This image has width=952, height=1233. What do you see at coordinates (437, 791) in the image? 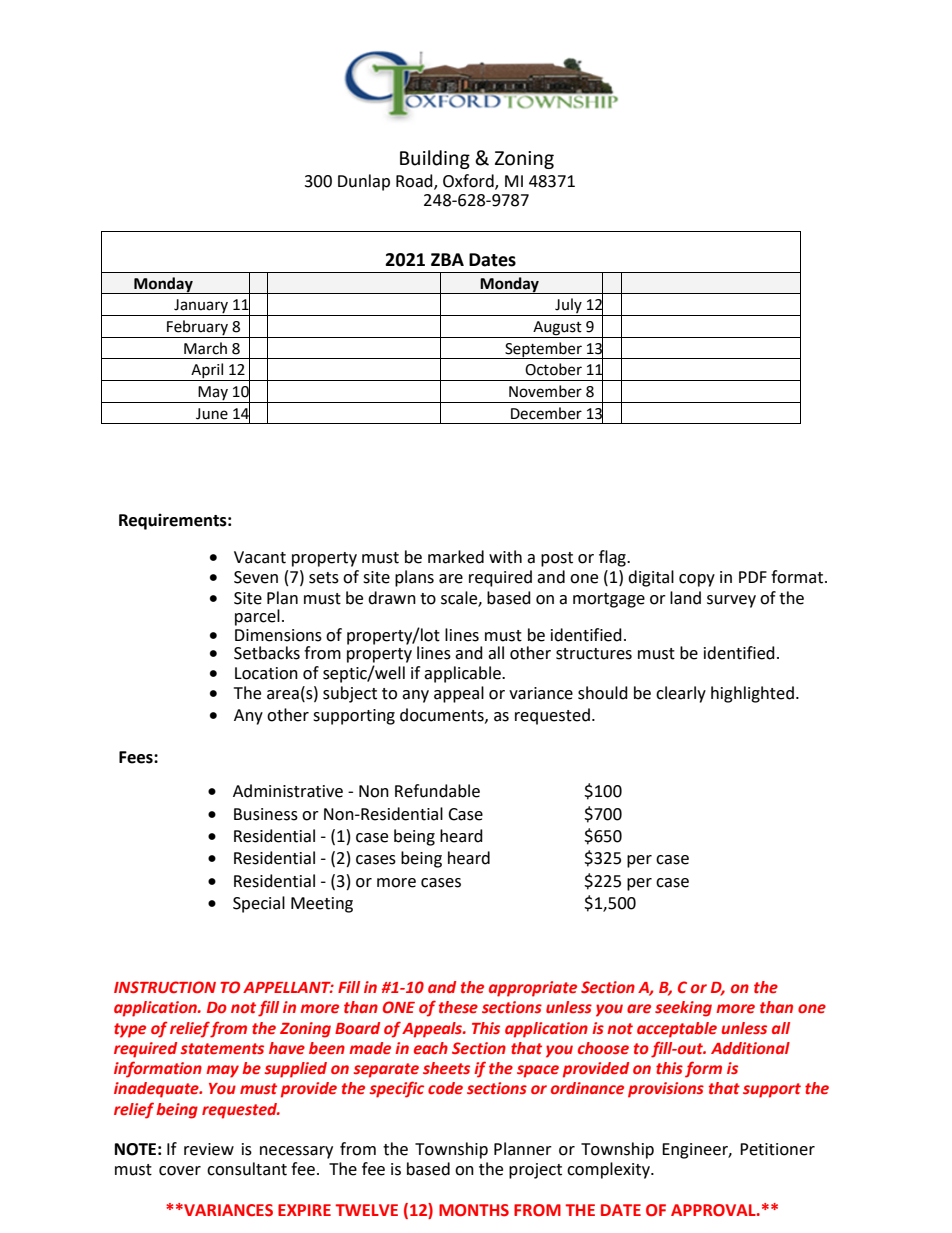
I see `Refundable` at bounding box center [437, 791].
